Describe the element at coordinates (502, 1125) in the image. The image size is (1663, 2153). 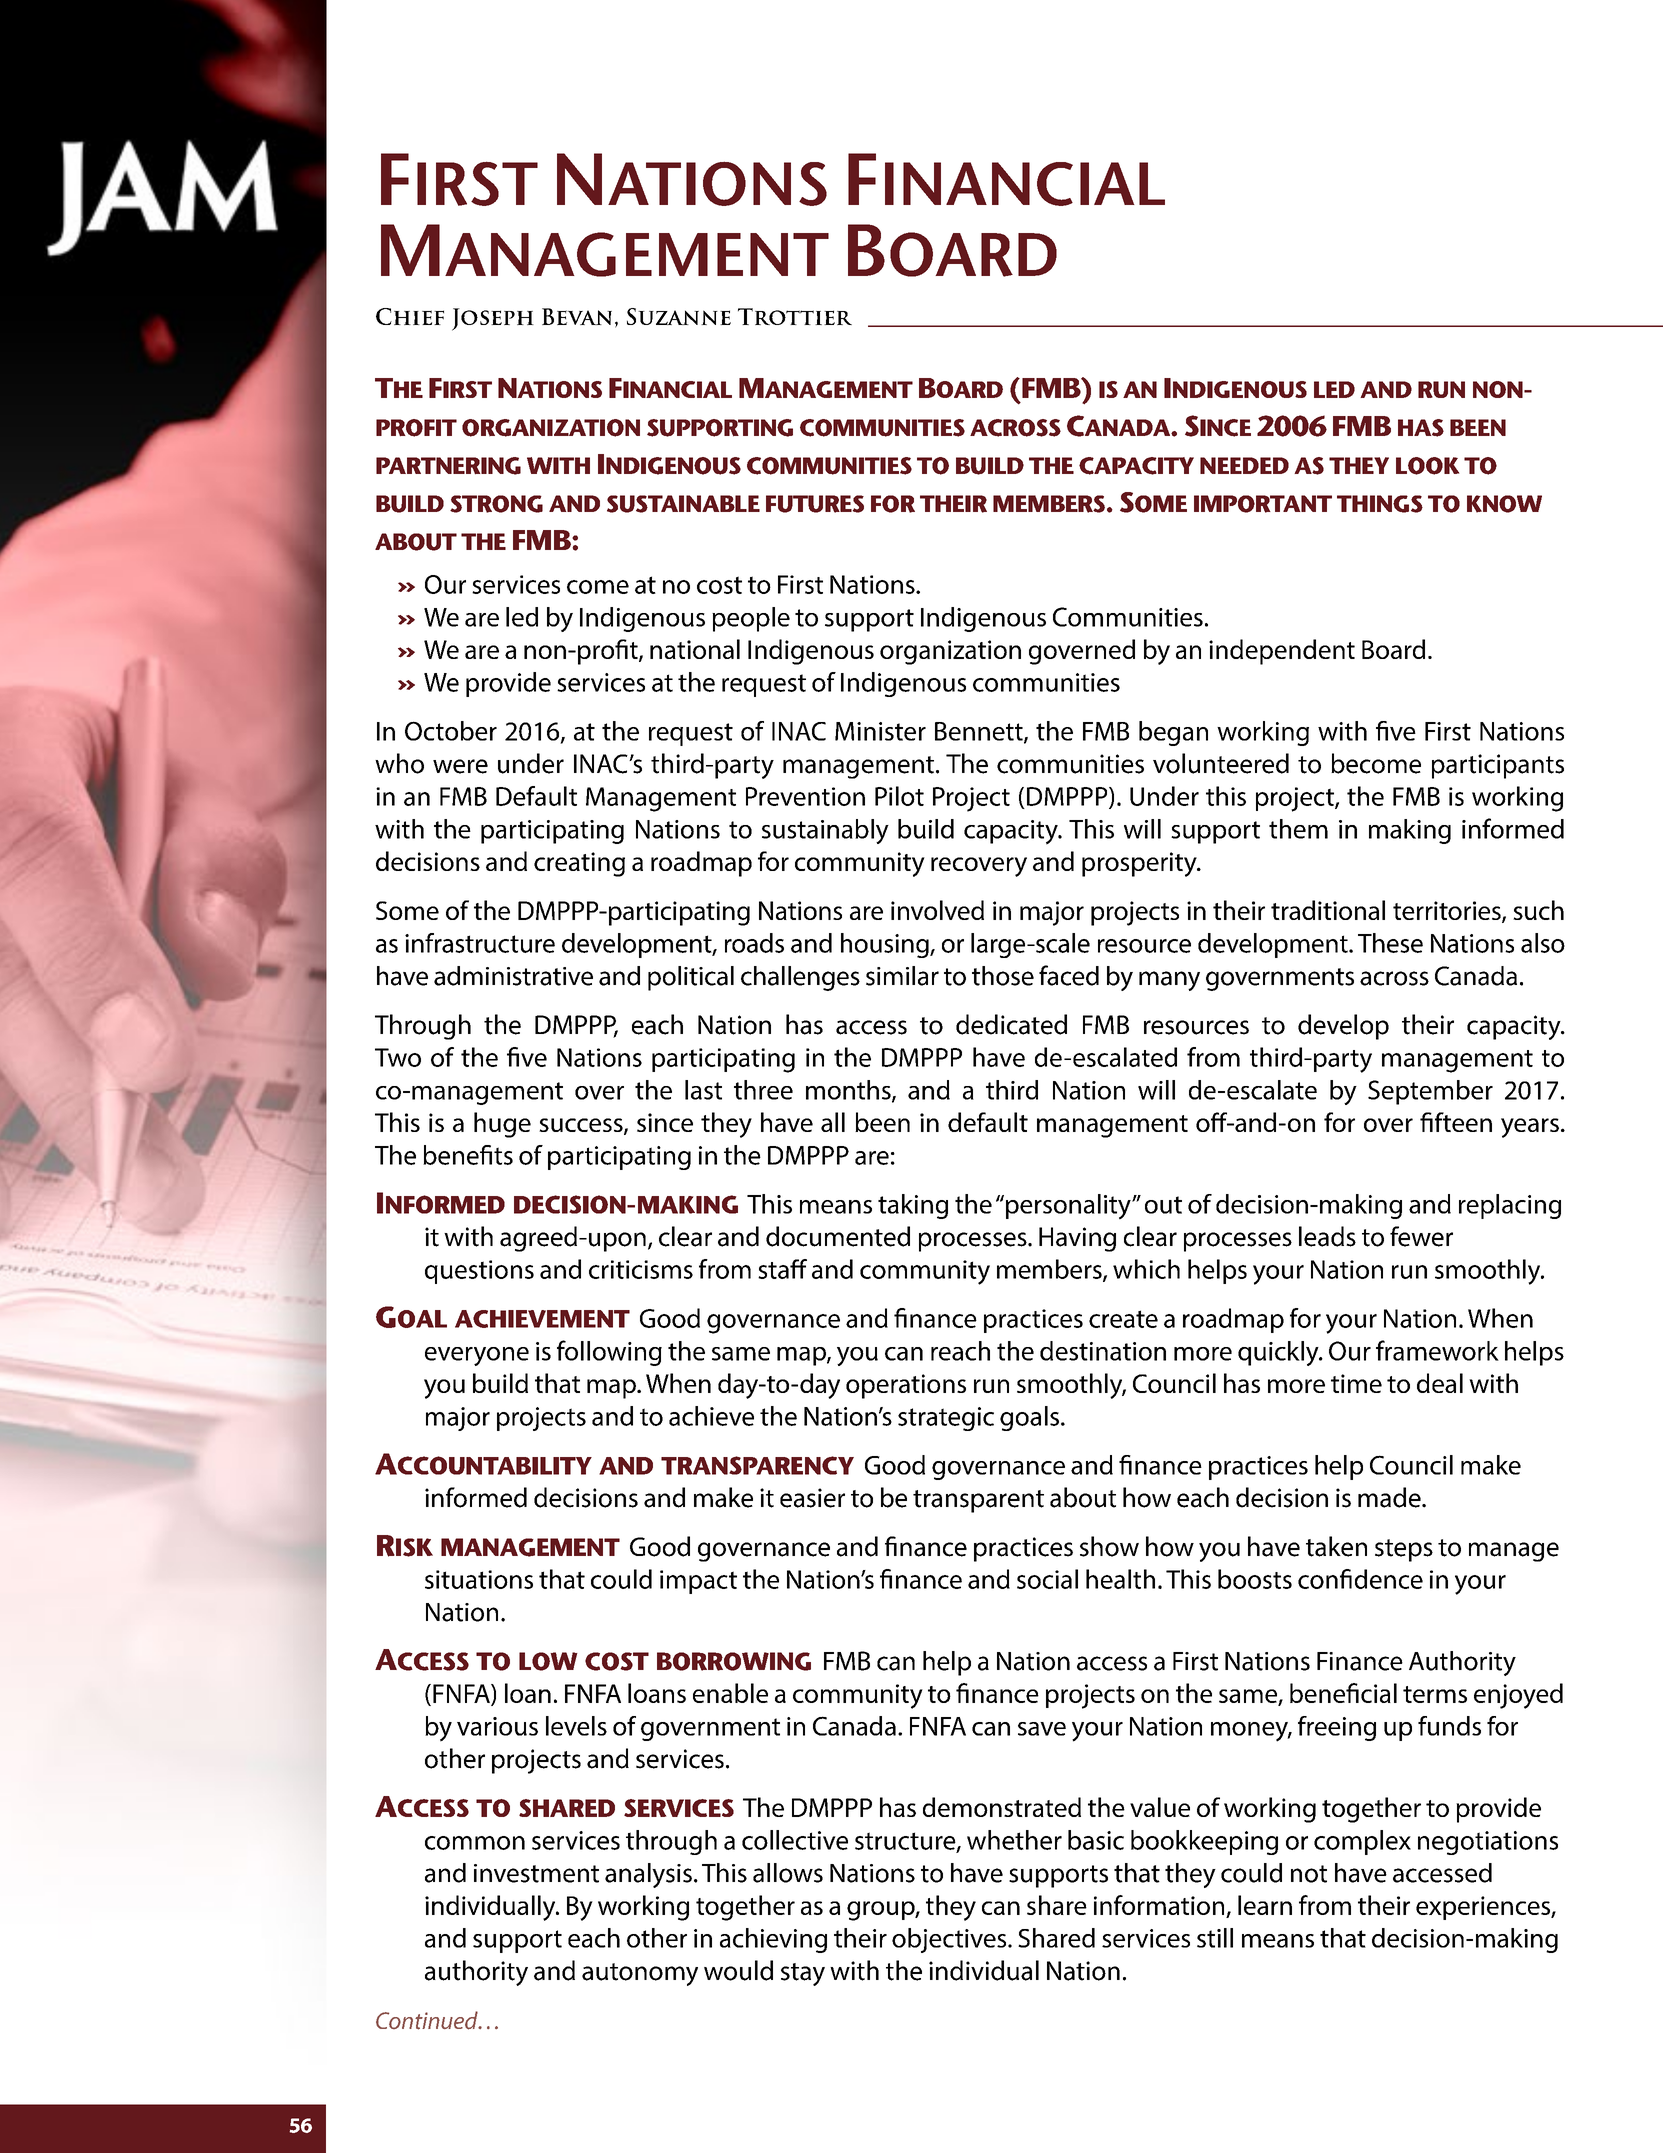
I see `huge` at that location.
